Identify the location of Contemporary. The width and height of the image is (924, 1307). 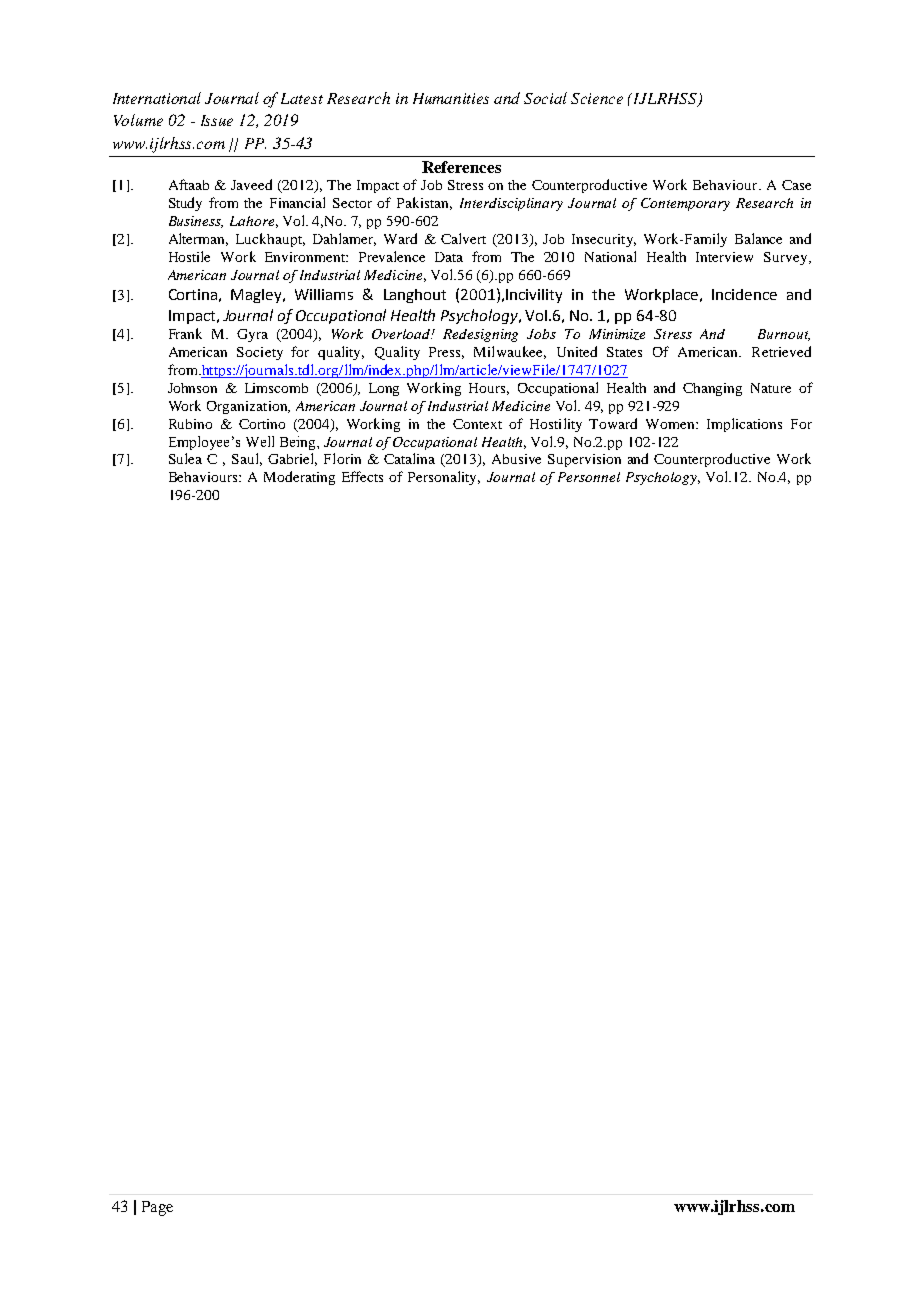
(685, 204).
